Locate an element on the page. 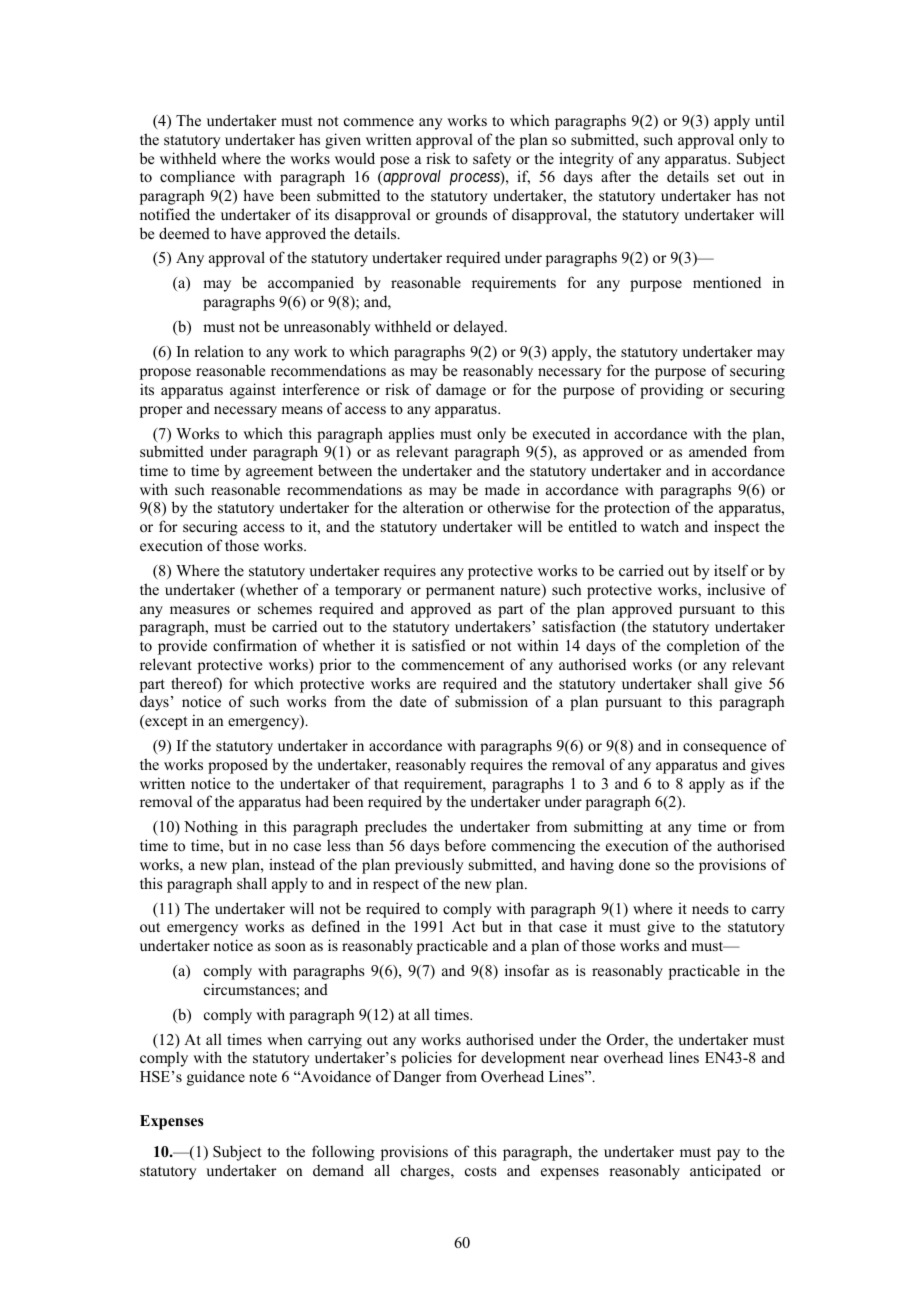 This page has width=924, height=1308. completion is located at coordinates (703, 647).
